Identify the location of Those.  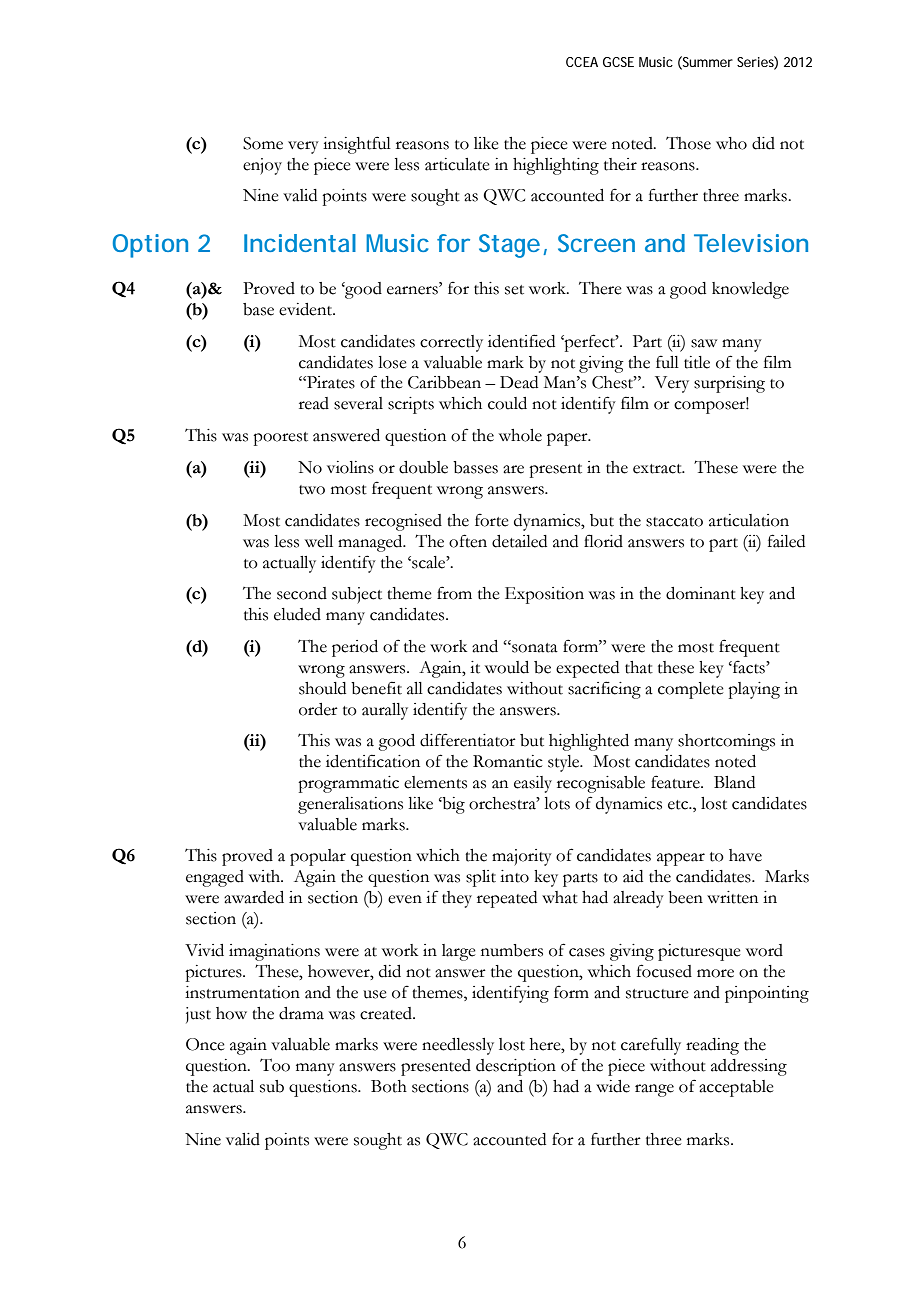
(688, 143).
